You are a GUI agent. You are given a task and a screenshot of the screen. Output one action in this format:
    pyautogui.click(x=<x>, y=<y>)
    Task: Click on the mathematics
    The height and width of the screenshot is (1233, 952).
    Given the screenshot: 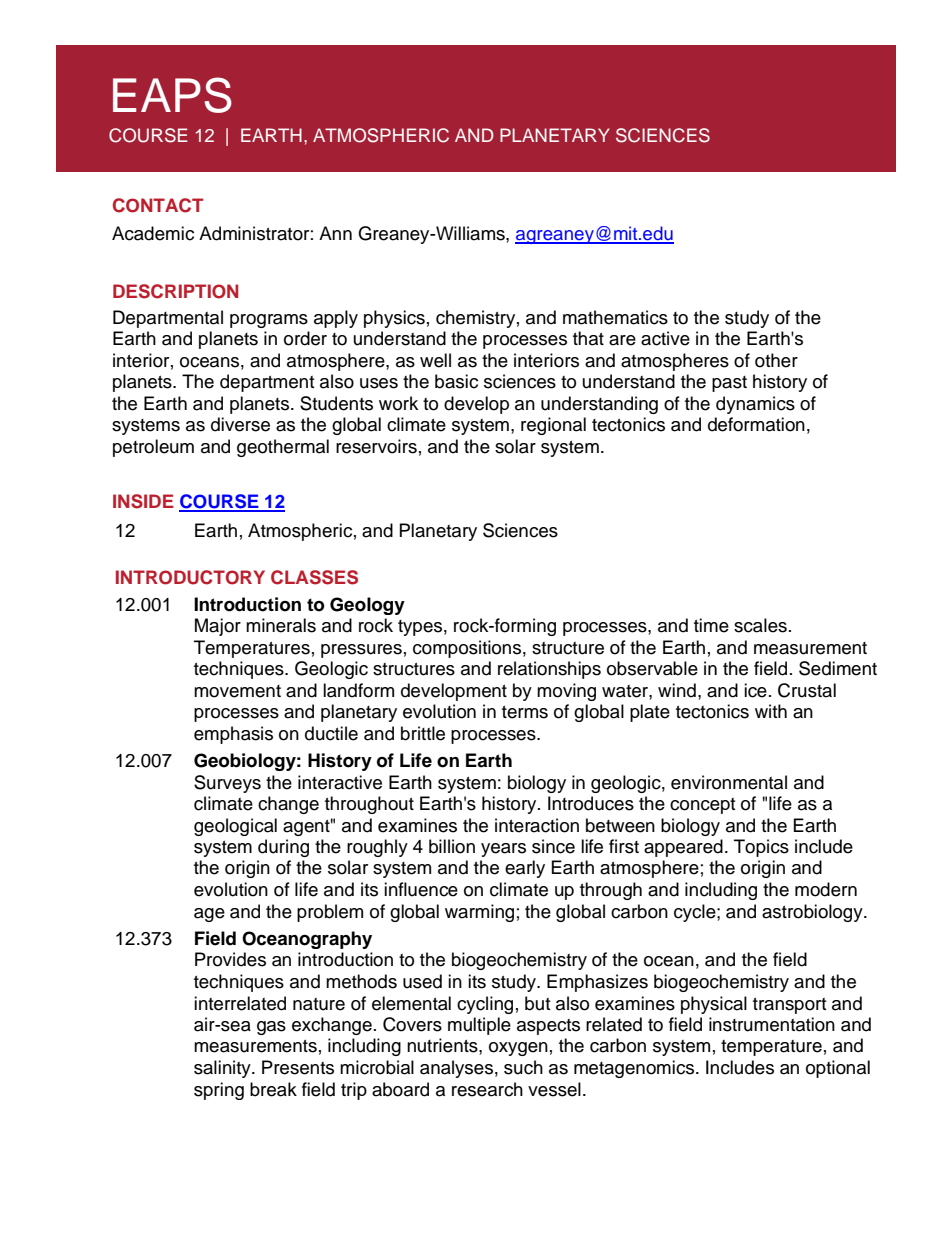 What is the action you would take?
    pyautogui.click(x=615, y=317)
